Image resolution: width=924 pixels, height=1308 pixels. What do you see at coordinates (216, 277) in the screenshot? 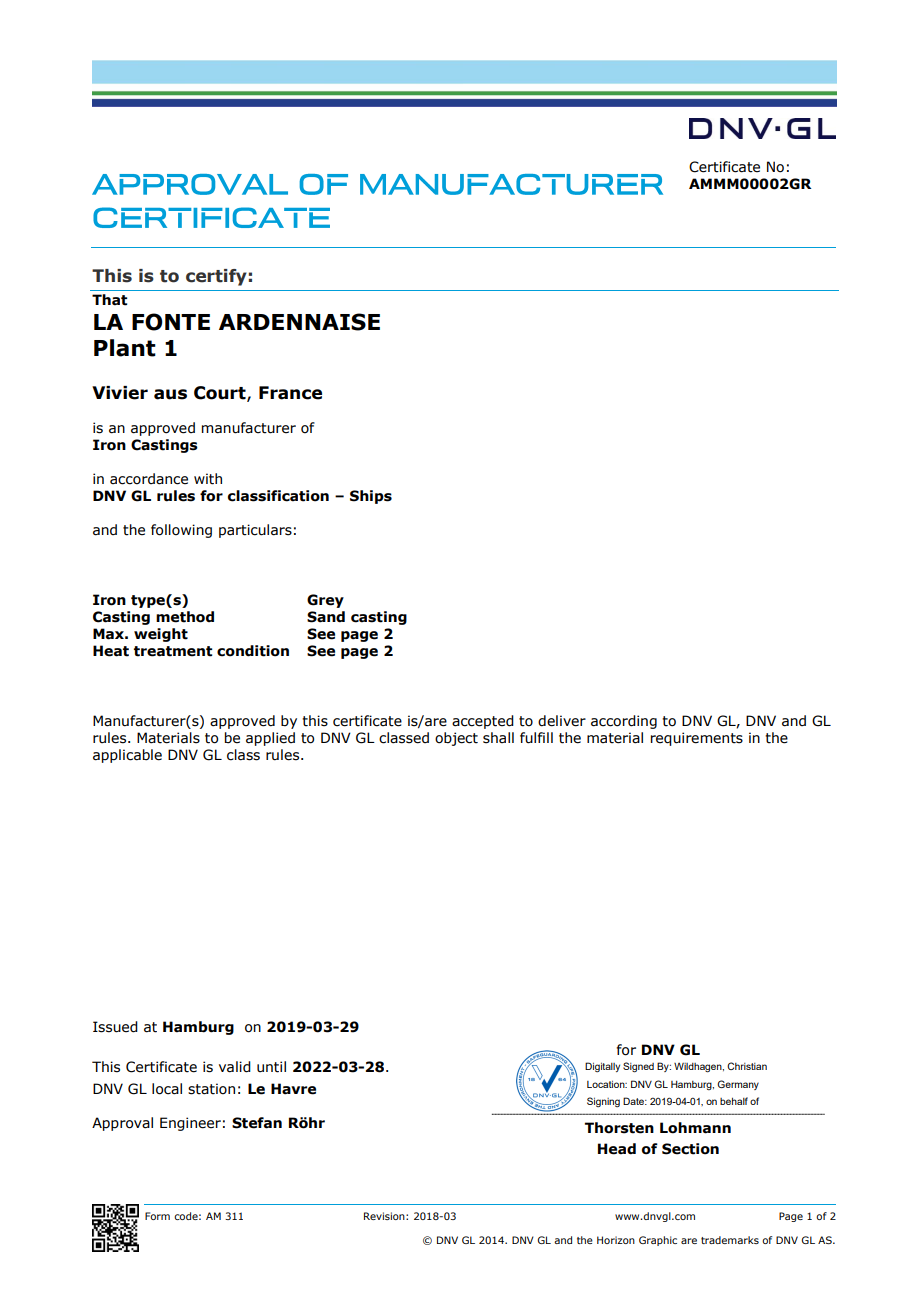
I see `certify` at bounding box center [216, 277].
